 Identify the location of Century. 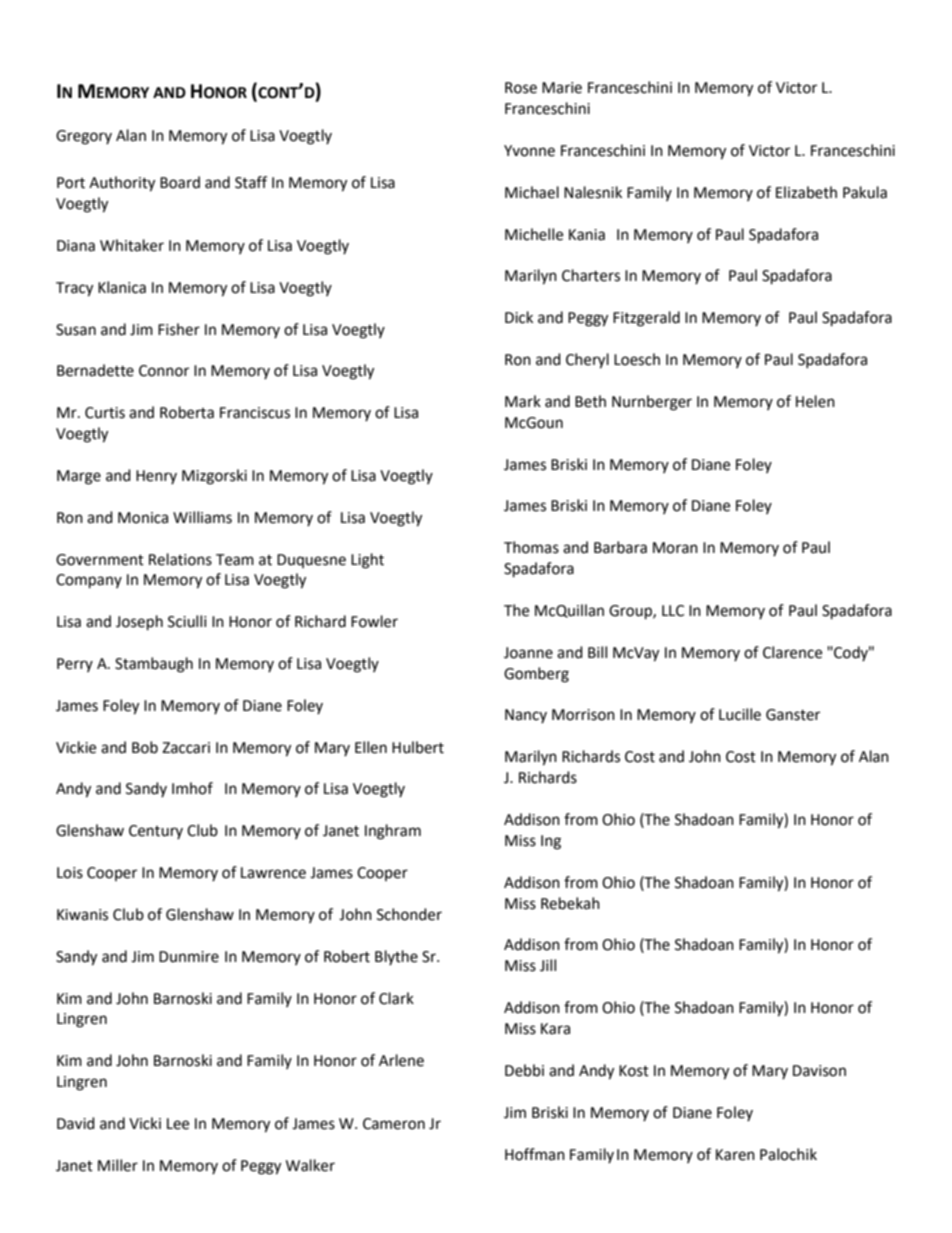
(156, 832).
